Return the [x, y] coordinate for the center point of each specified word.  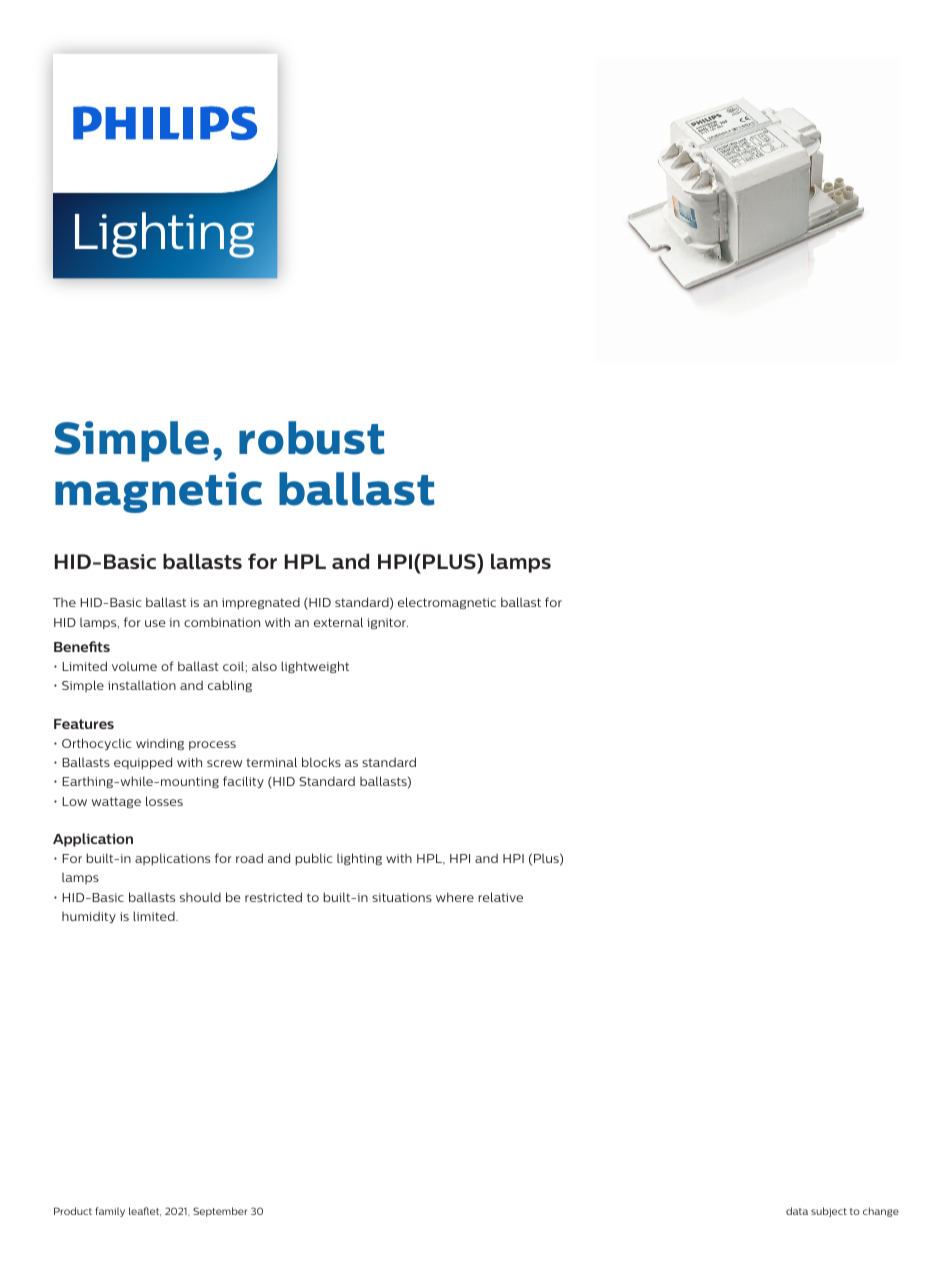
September [220, 1212]
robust [312, 438]
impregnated [261, 603]
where [455, 897]
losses [164, 801]
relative [500, 897]
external [338, 622]
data [797, 1211]
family [110, 1212]
